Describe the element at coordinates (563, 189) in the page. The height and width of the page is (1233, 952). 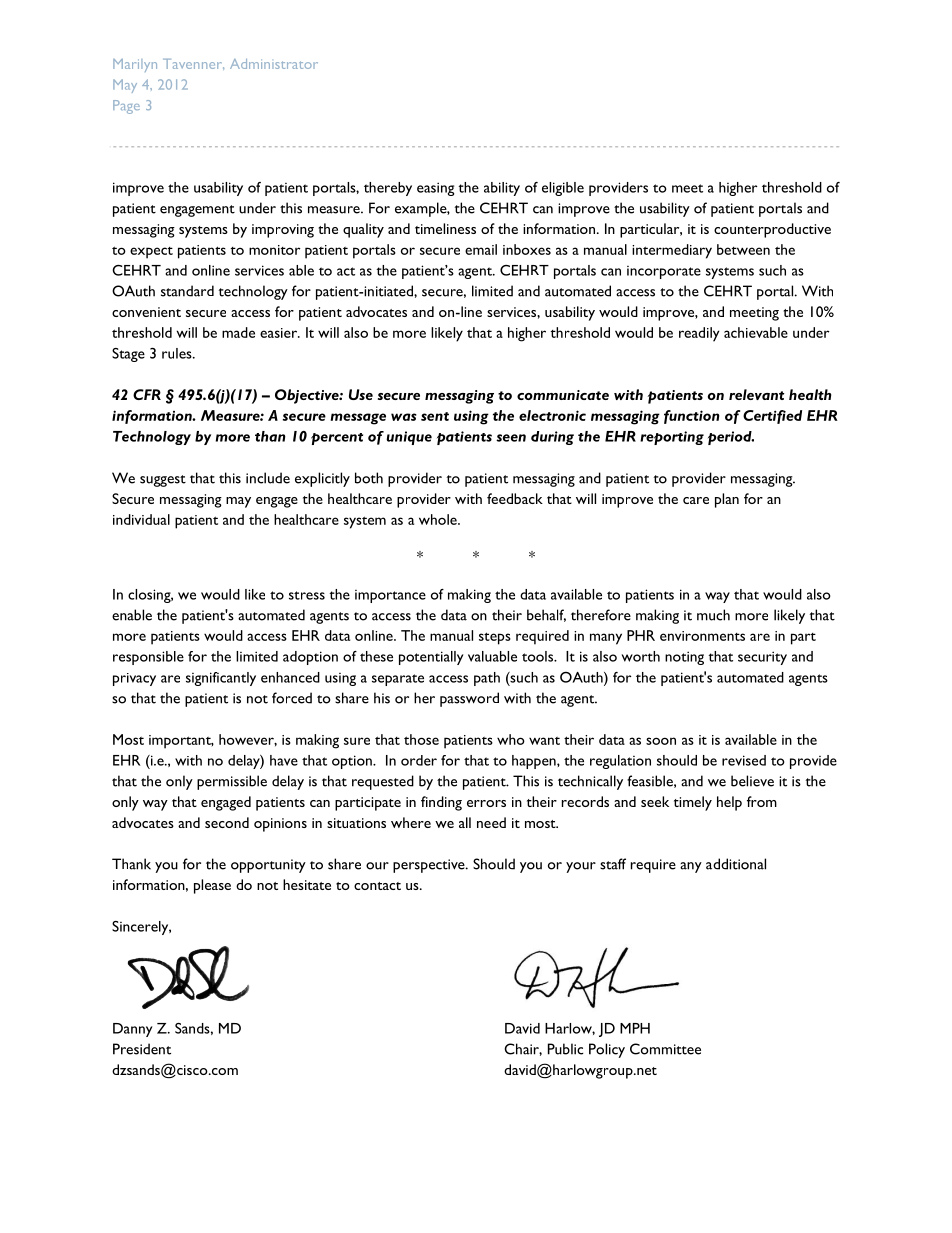
I see `eligible` at that location.
